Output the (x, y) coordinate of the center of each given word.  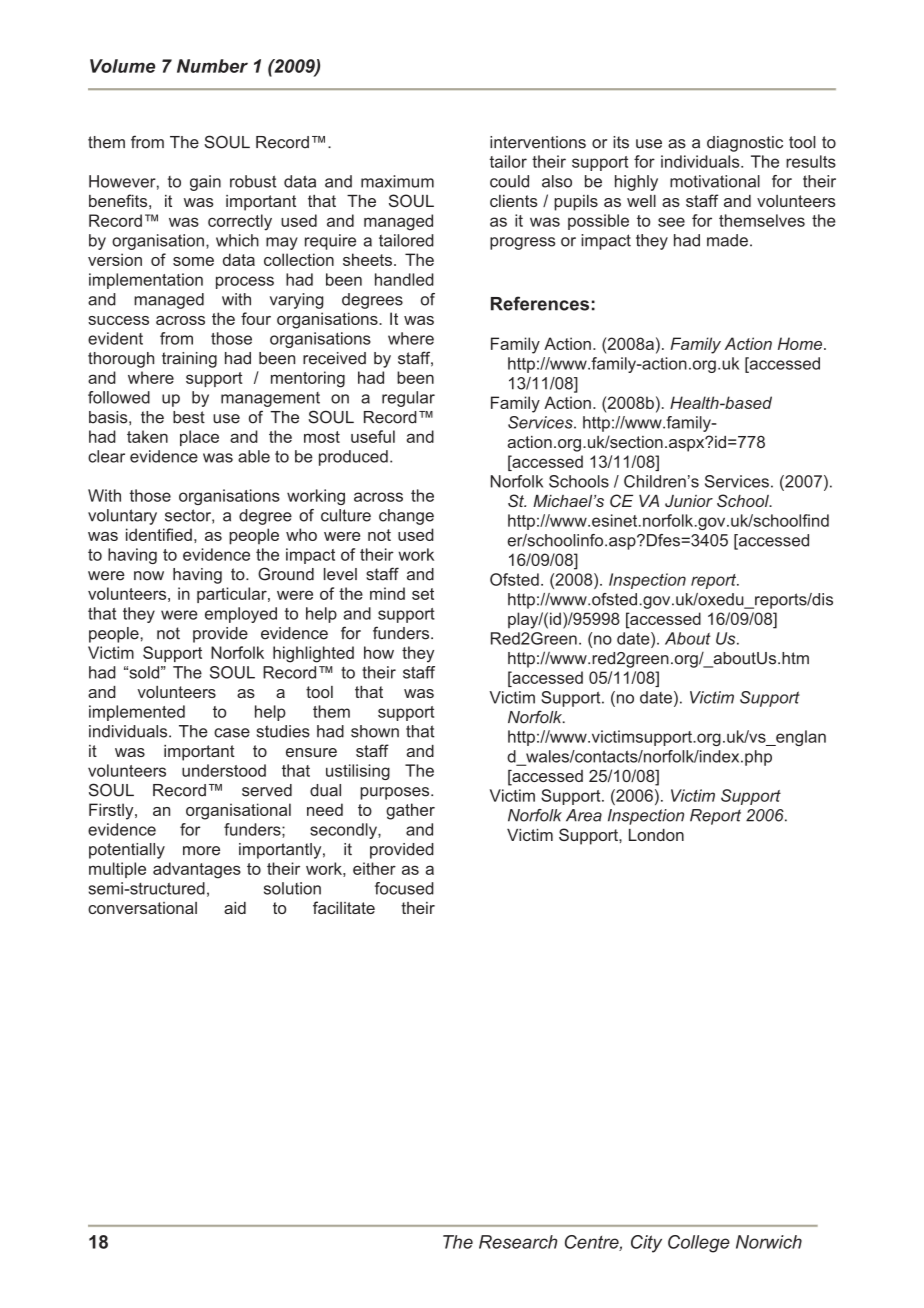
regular (408, 399)
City (646, 1244)
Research (518, 1242)
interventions (538, 142)
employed (241, 615)
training (189, 360)
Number (212, 66)
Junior (689, 501)
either (374, 868)
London (656, 835)
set (423, 594)
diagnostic (745, 144)
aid (235, 908)
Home (801, 343)
